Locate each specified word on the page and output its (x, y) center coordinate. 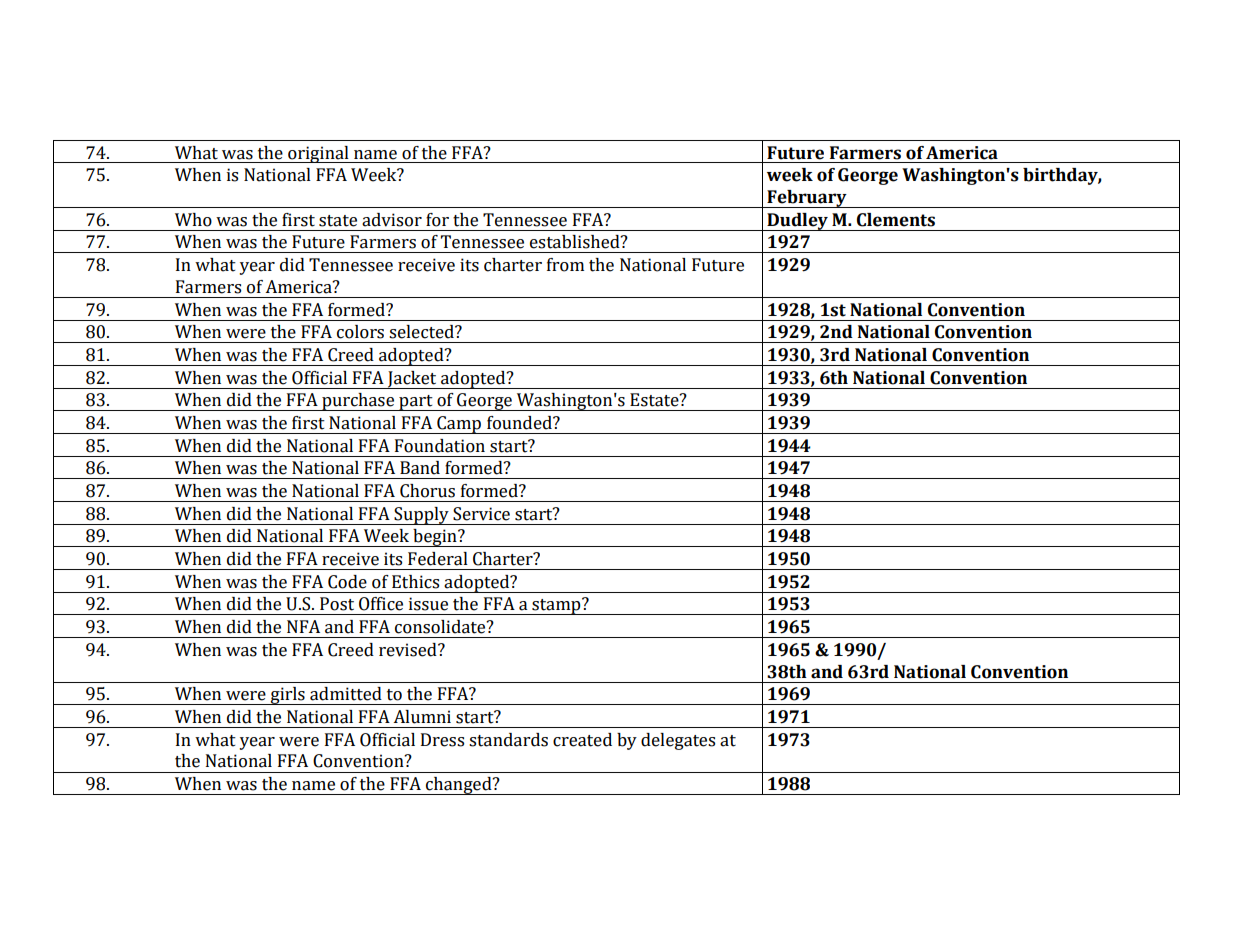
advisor (392, 220)
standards (508, 740)
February (807, 199)
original (318, 154)
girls (288, 696)
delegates (678, 741)
